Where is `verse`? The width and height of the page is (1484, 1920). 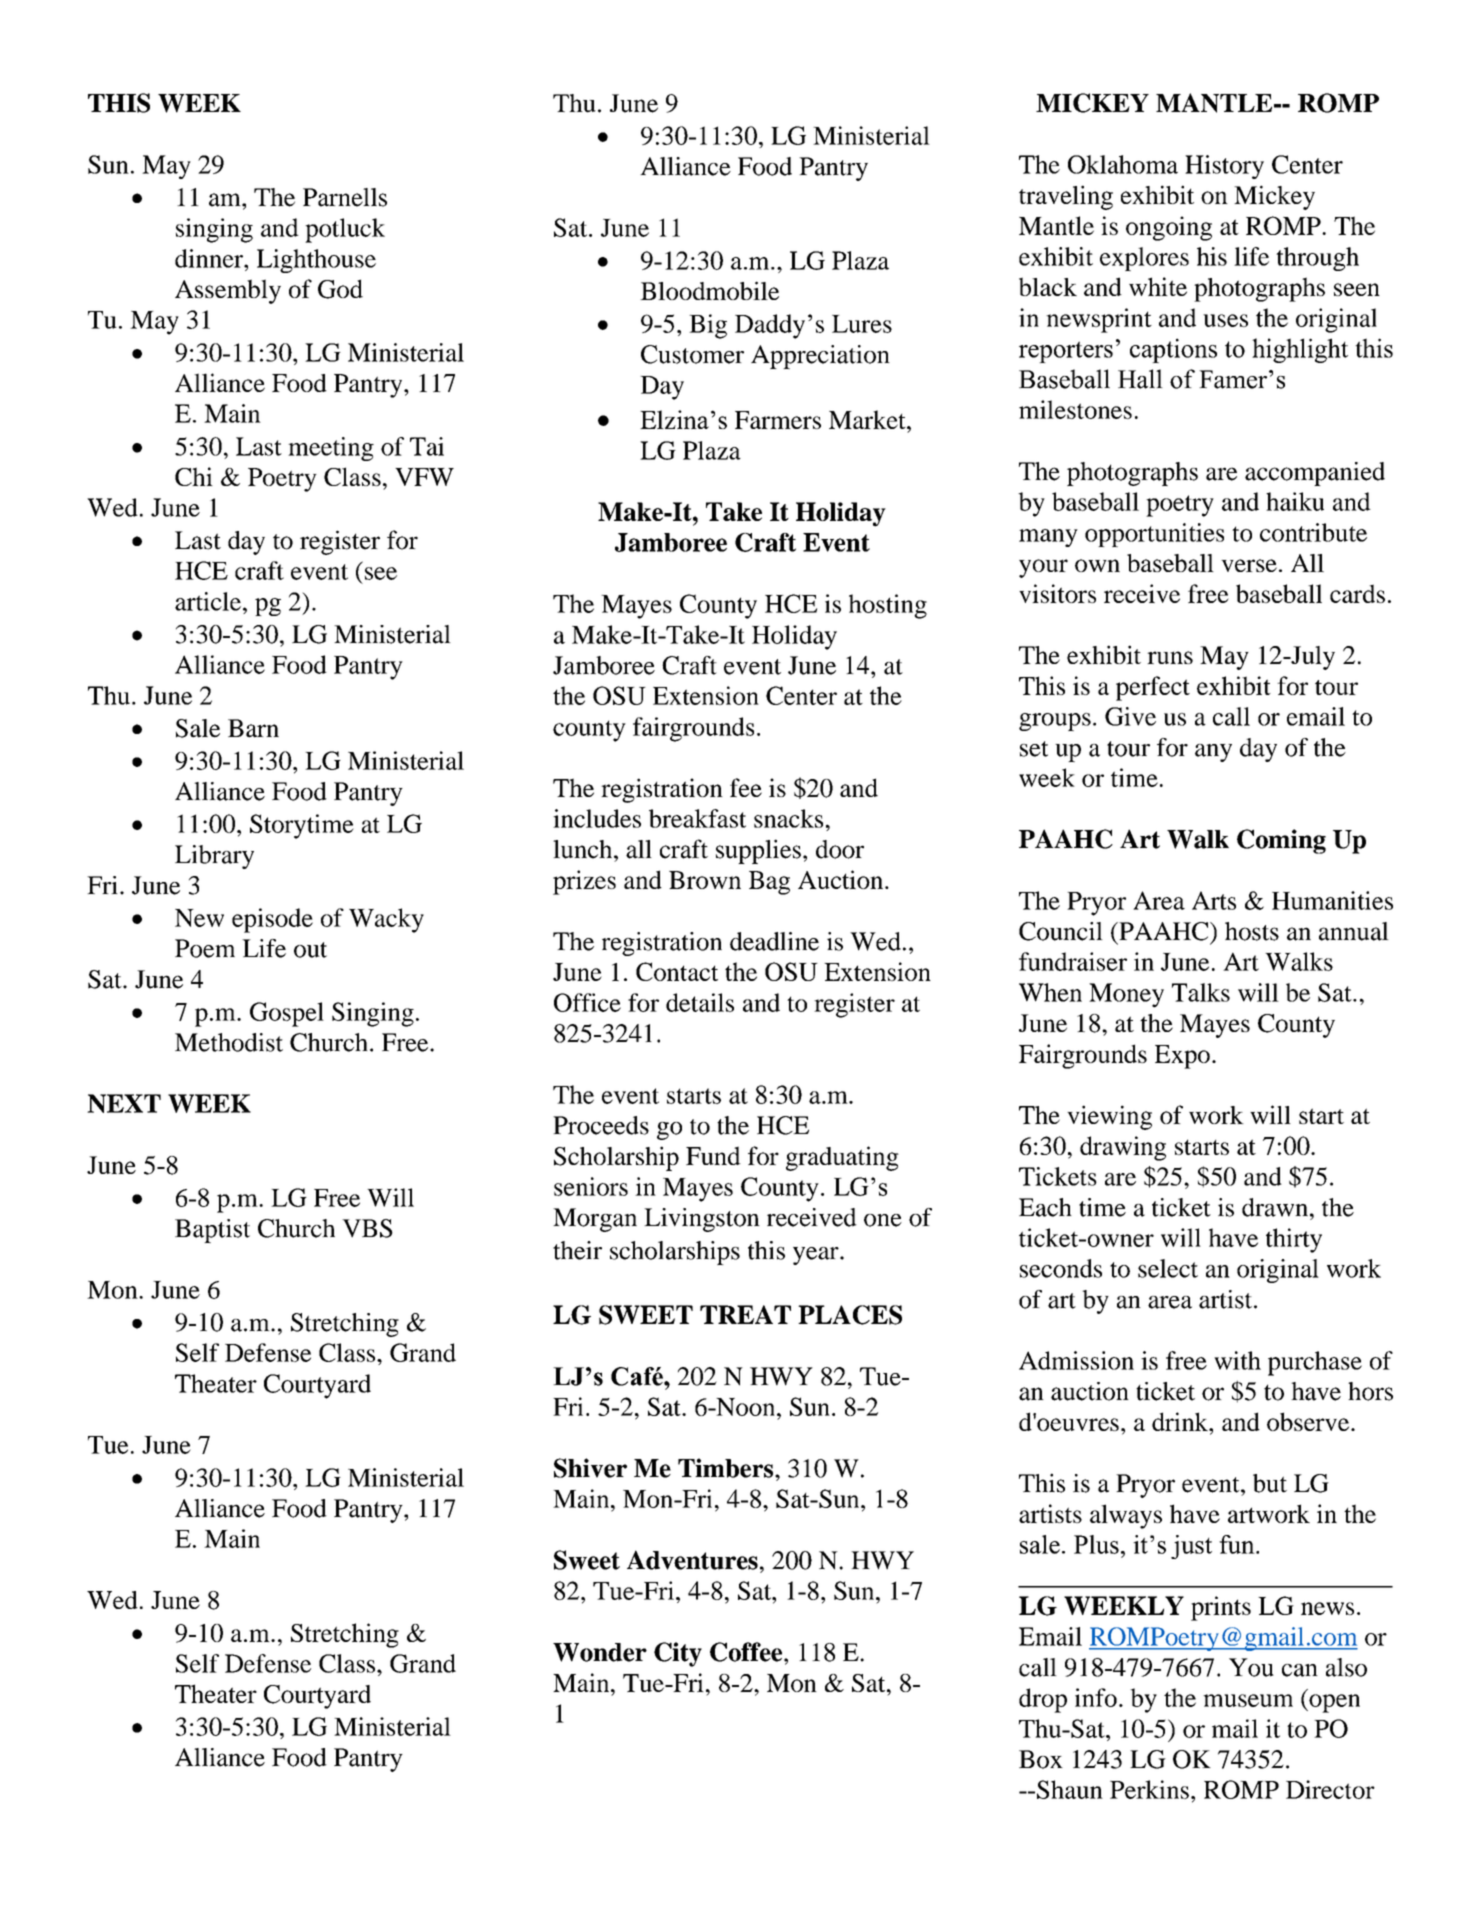
verse is located at coordinates (1249, 565).
